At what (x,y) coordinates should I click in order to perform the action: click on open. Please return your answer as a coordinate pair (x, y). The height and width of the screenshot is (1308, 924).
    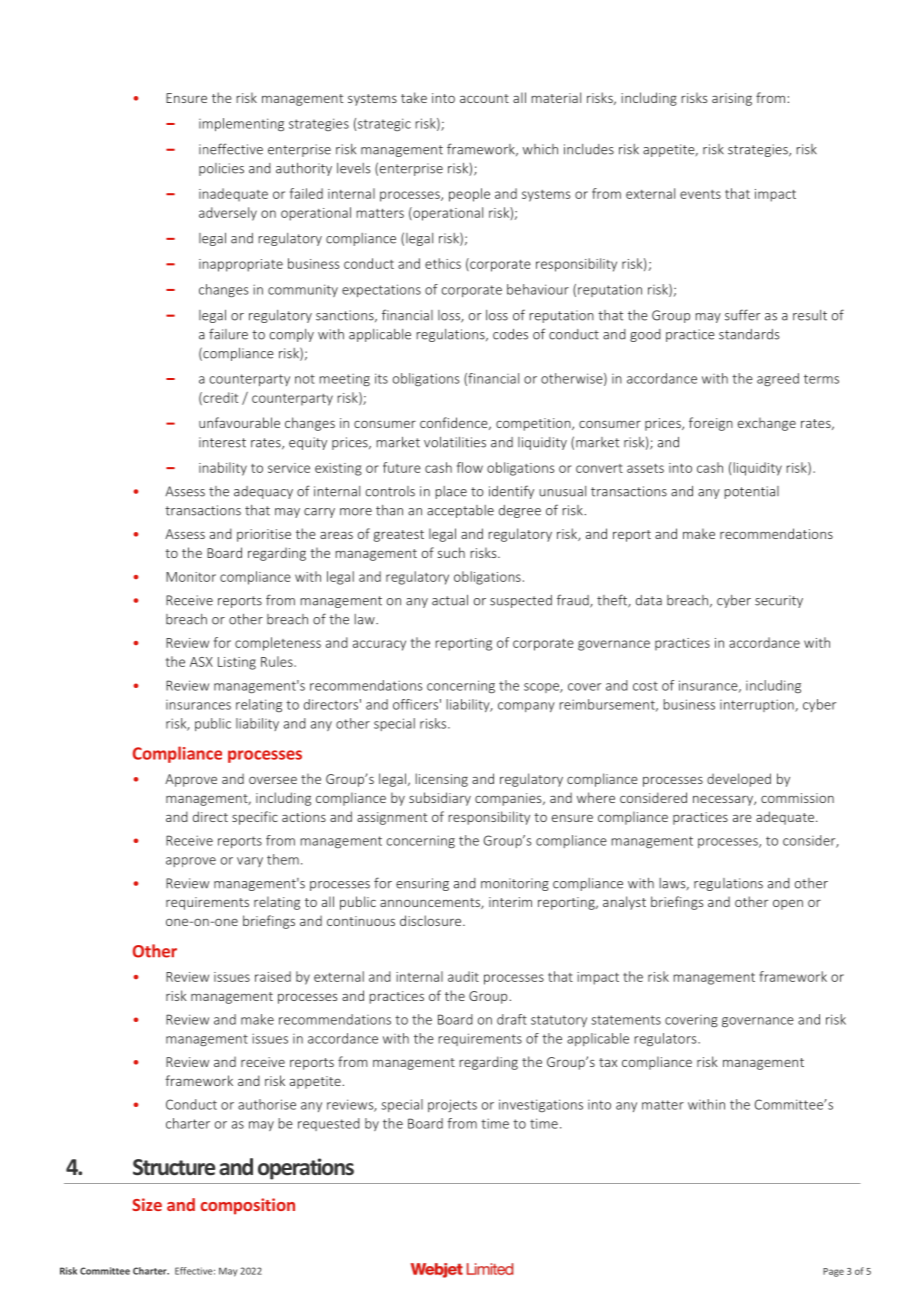
    Looking at the image, I should click on (788, 904).
